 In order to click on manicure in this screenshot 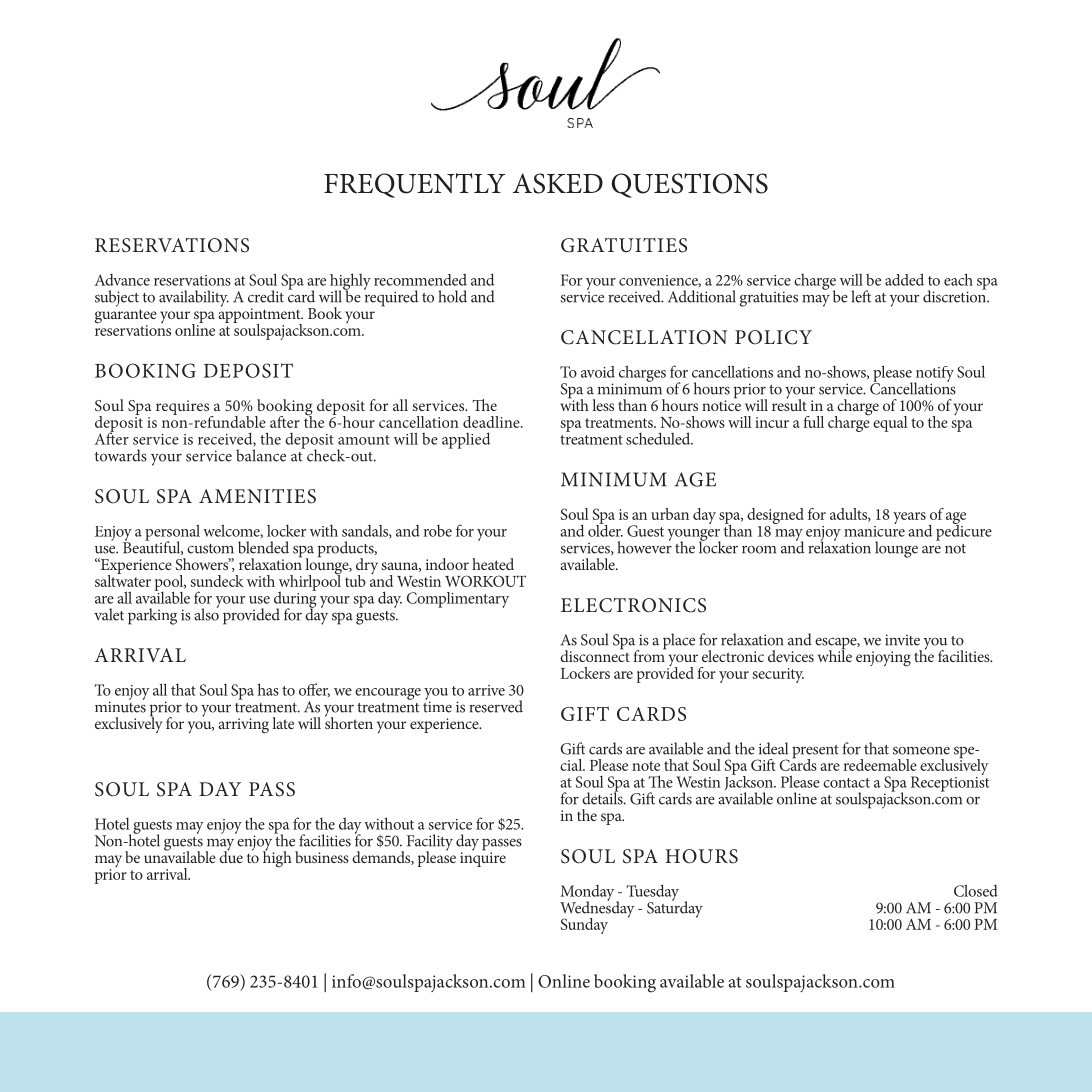, I will do `click(874, 530)`.
